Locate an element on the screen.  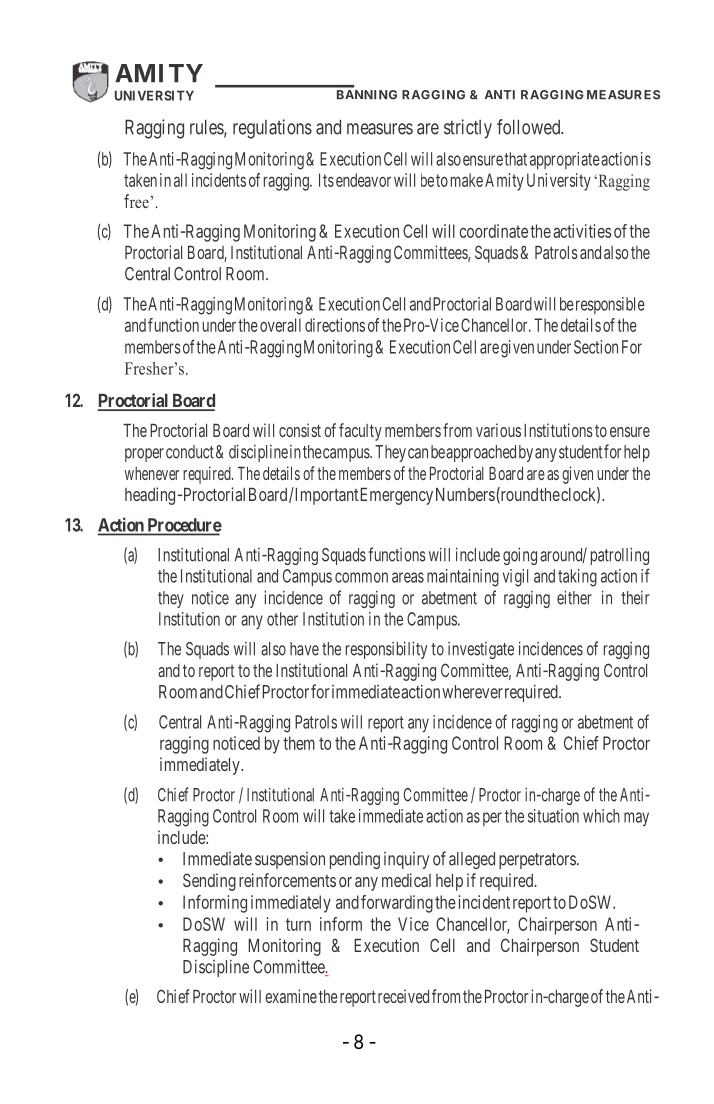
incidents is located at coordinates (219, 180).
